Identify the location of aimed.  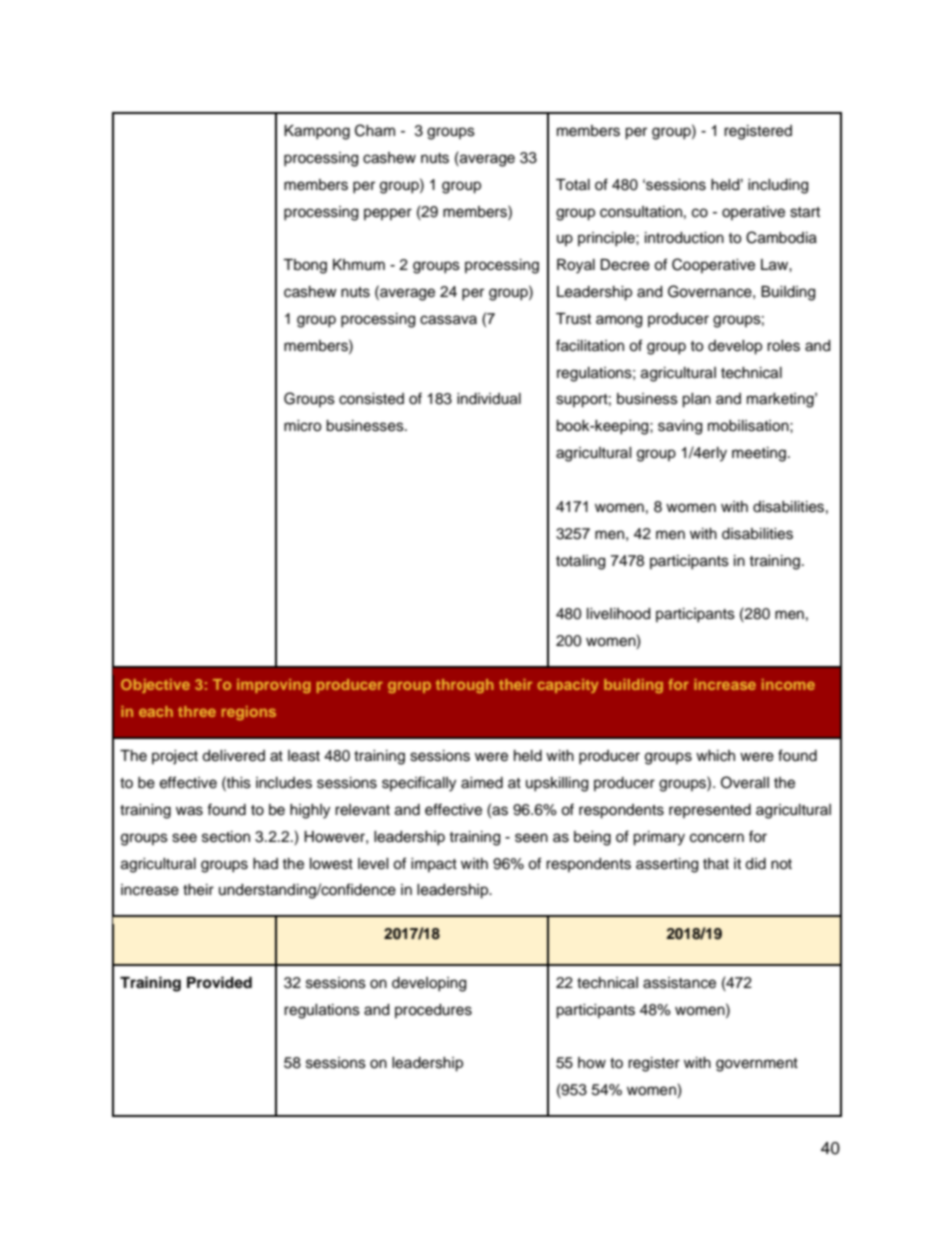
(482, 783).
